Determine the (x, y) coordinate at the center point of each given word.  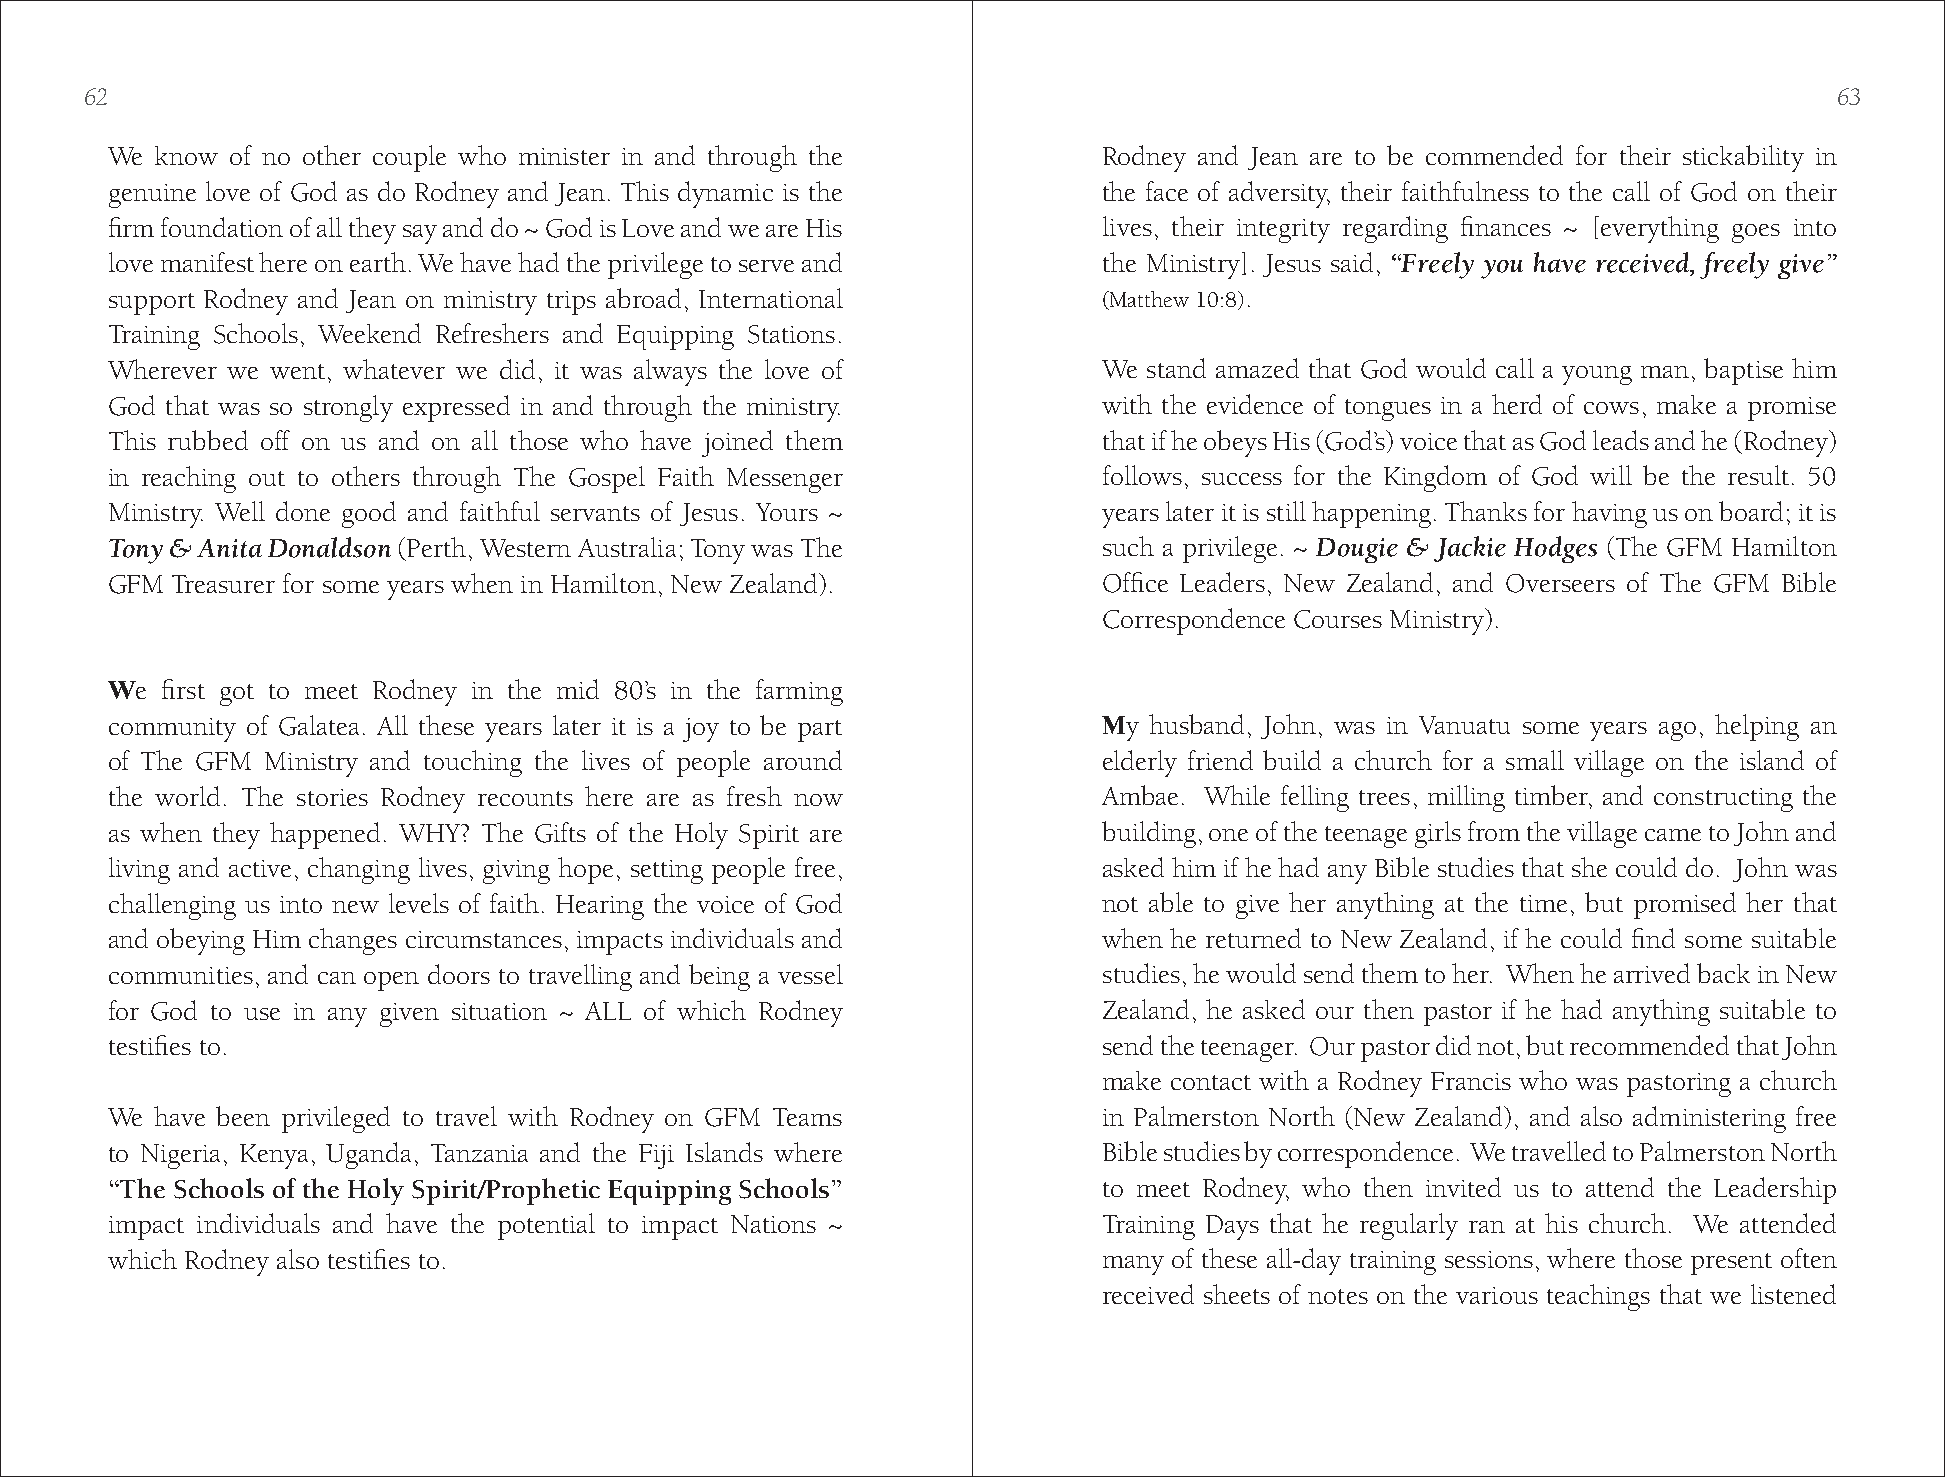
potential (546, 1226)
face (1167, 191)
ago (1677, 731)
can (337, 978)
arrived (1652, 973)
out (267, 478)
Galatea (319, 725)
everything (1660, 229)
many (1133, 1265)
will (1611, 475)
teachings (1598, 1297)
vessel (810, 974)
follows (1142, 475)
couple (409, 158)
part (820, 731)
